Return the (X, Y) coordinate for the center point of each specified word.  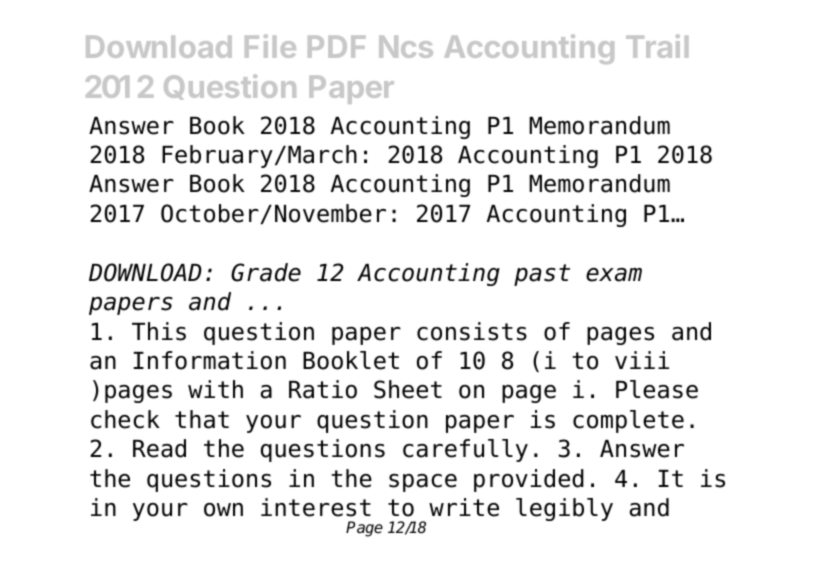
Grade (266, 272)
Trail (657, 46)
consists (472, 331)
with (215, 389)
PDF (336, 47)
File (270, 46)
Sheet (408, 389)
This (159, 331)
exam (614, 275)
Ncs (406, 47)
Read (159, 448)
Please (657, 389)
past (542, 275)
